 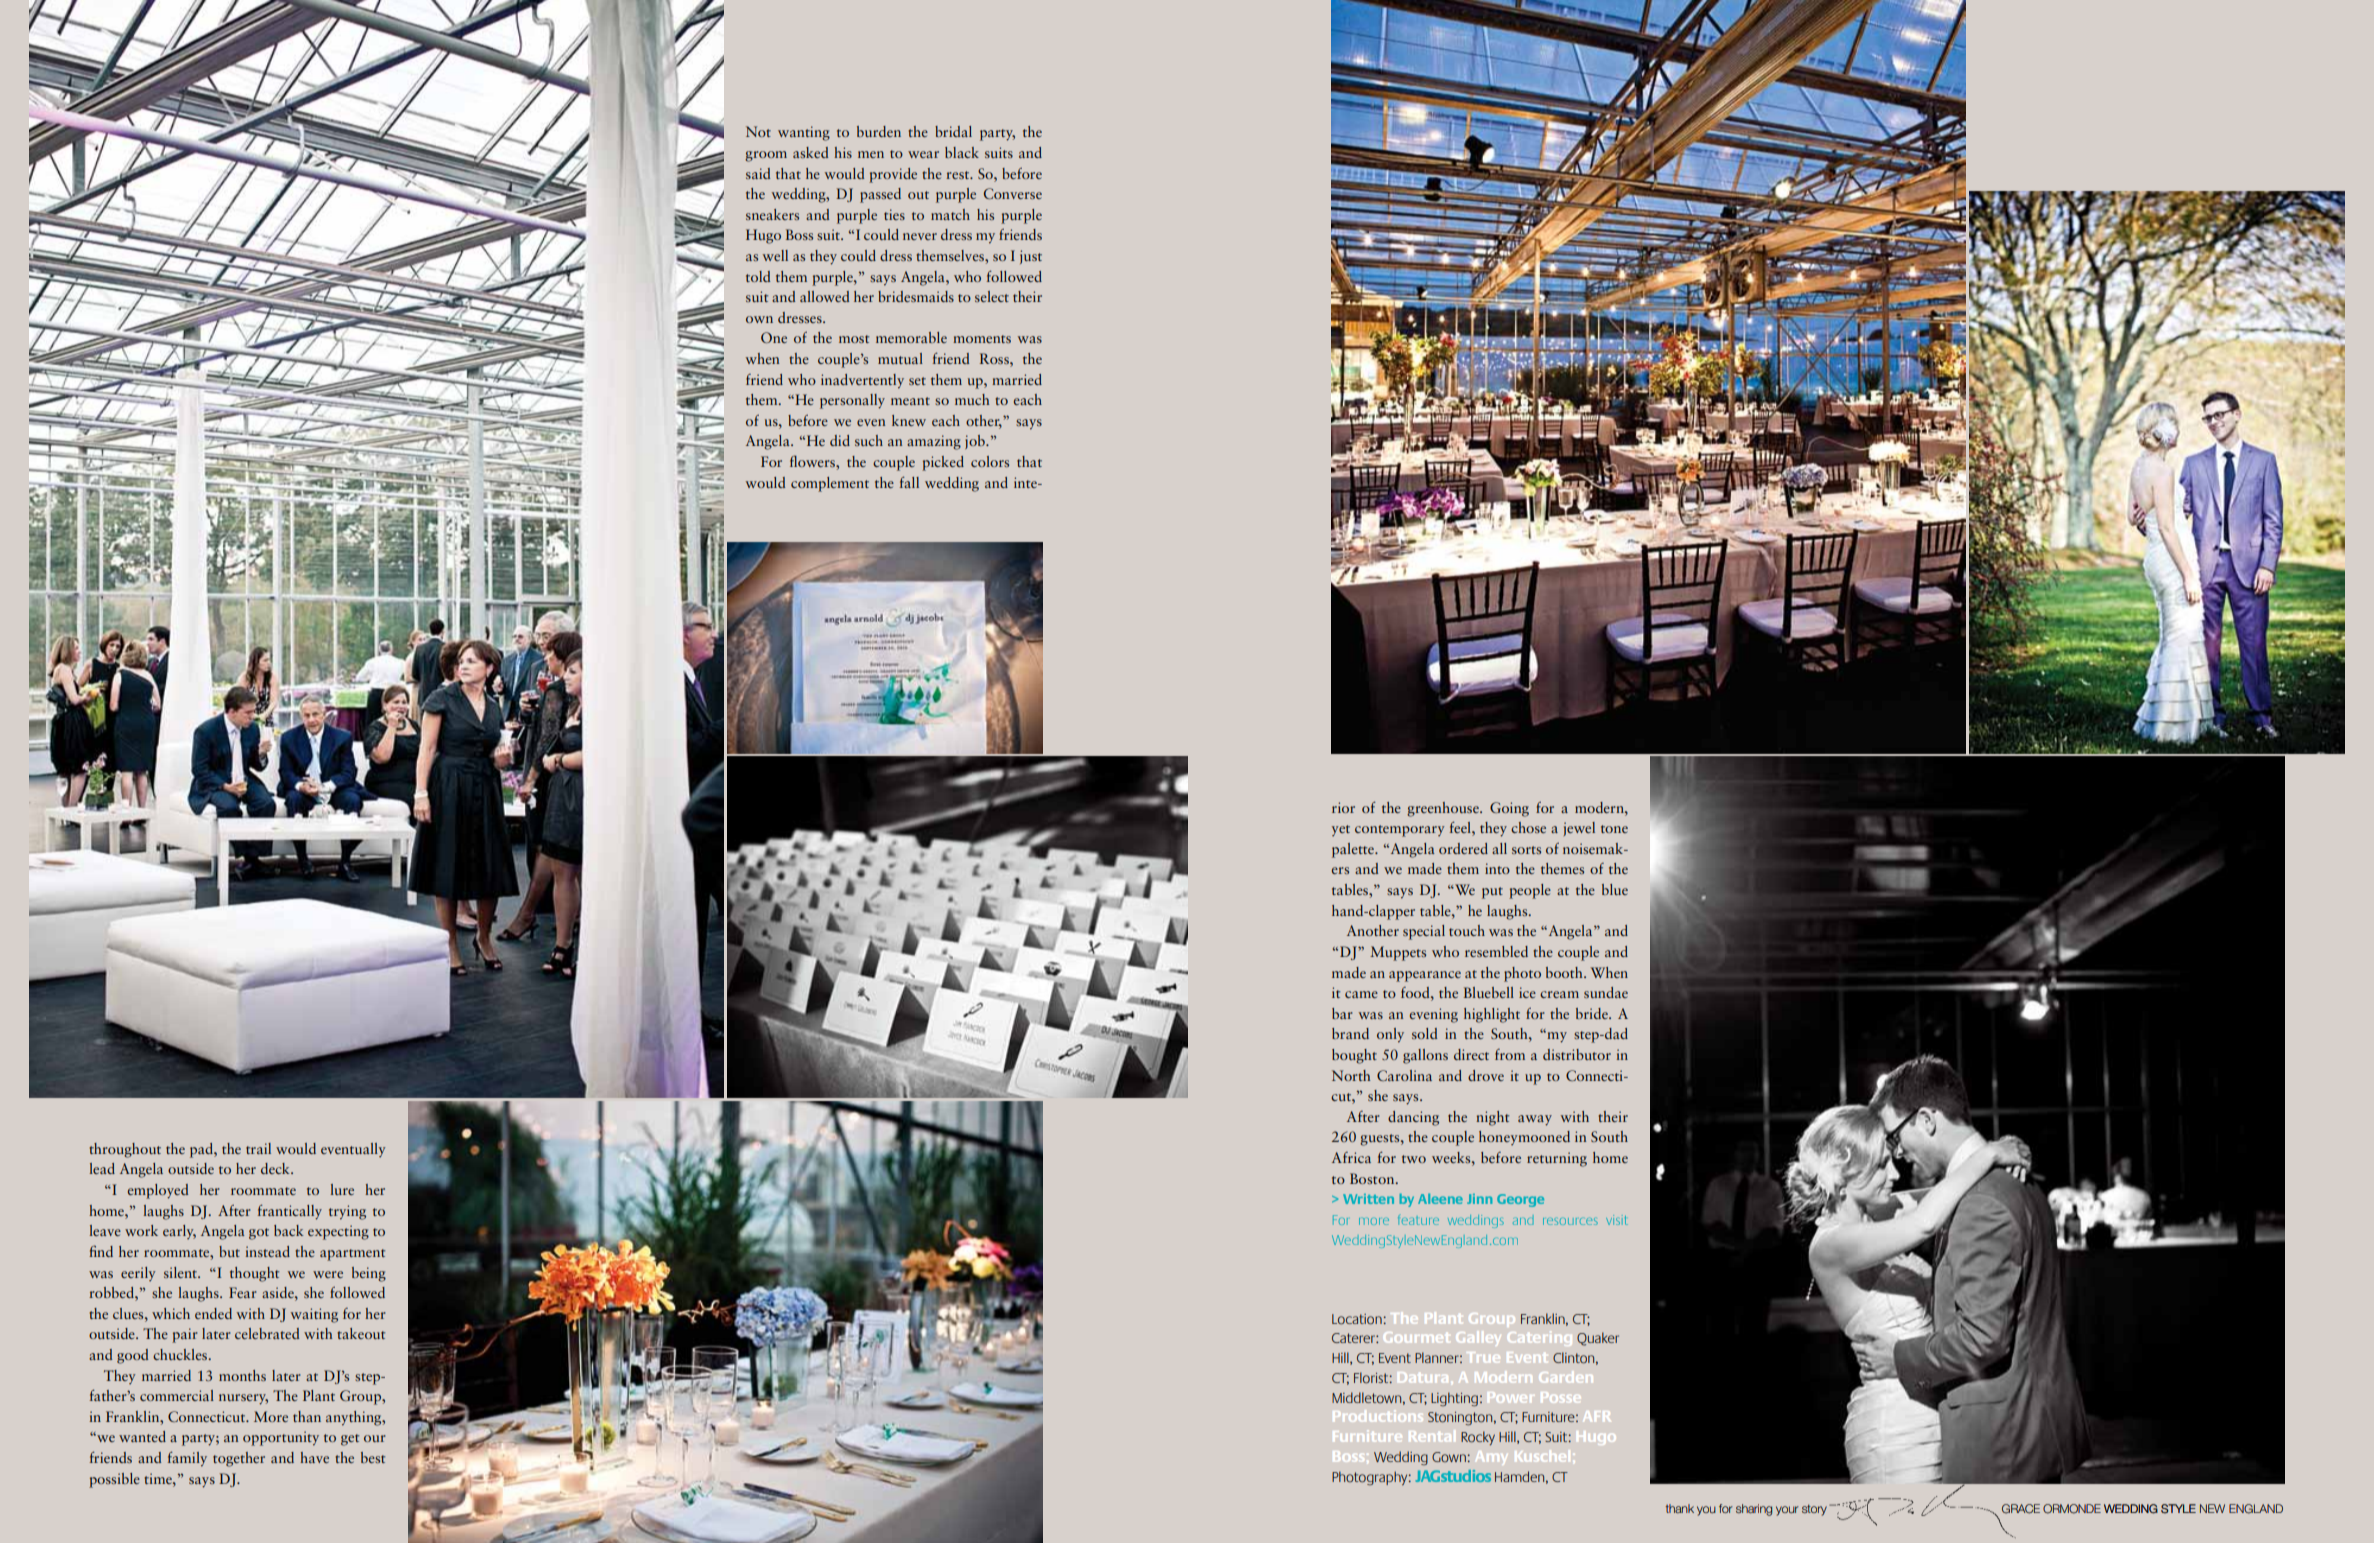 I want to click on contemporary, so click(x=1400, y=831).
